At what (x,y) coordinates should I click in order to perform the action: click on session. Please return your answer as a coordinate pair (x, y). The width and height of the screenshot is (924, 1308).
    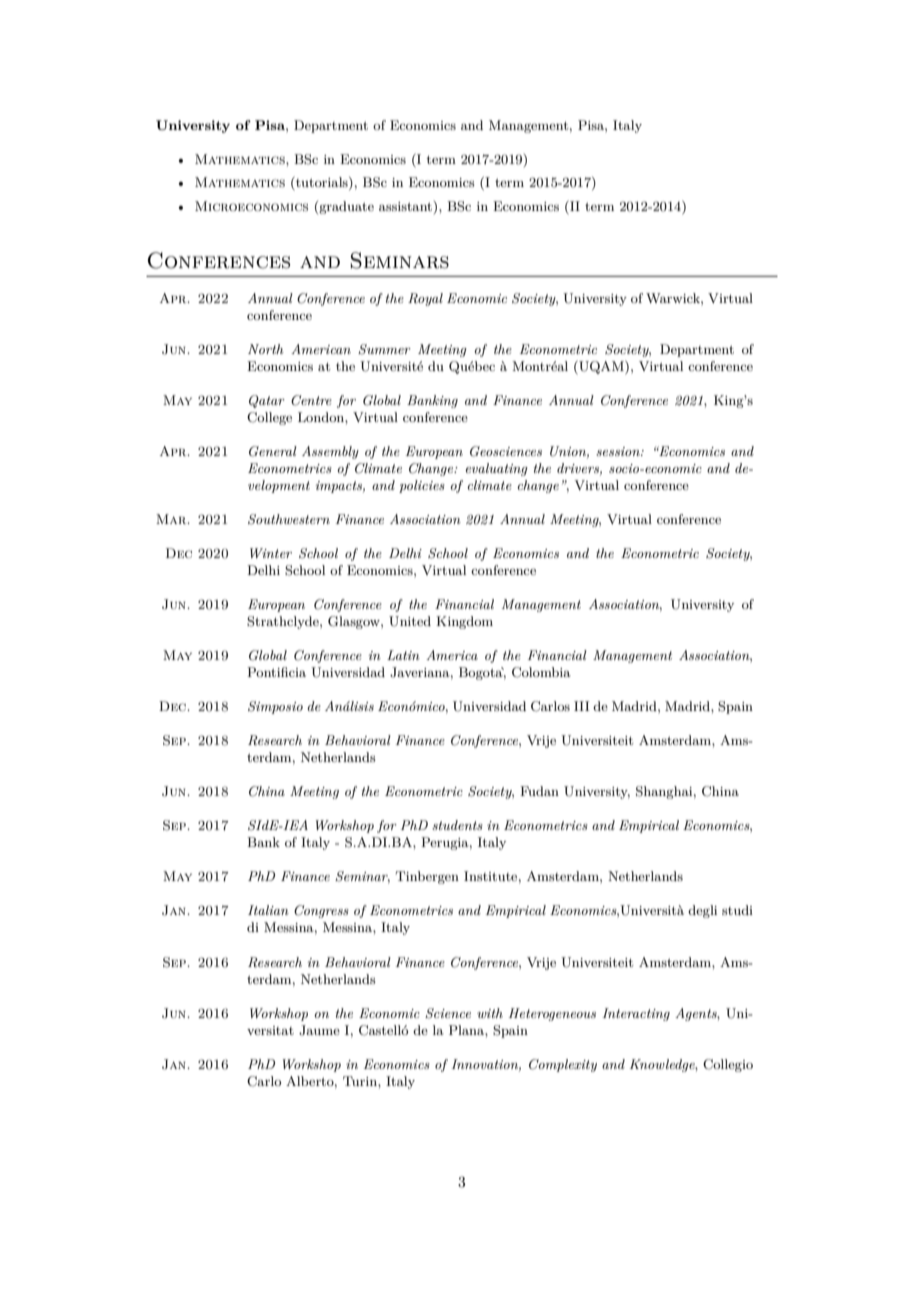
    Looking at the image, I should click on (619, 451).
